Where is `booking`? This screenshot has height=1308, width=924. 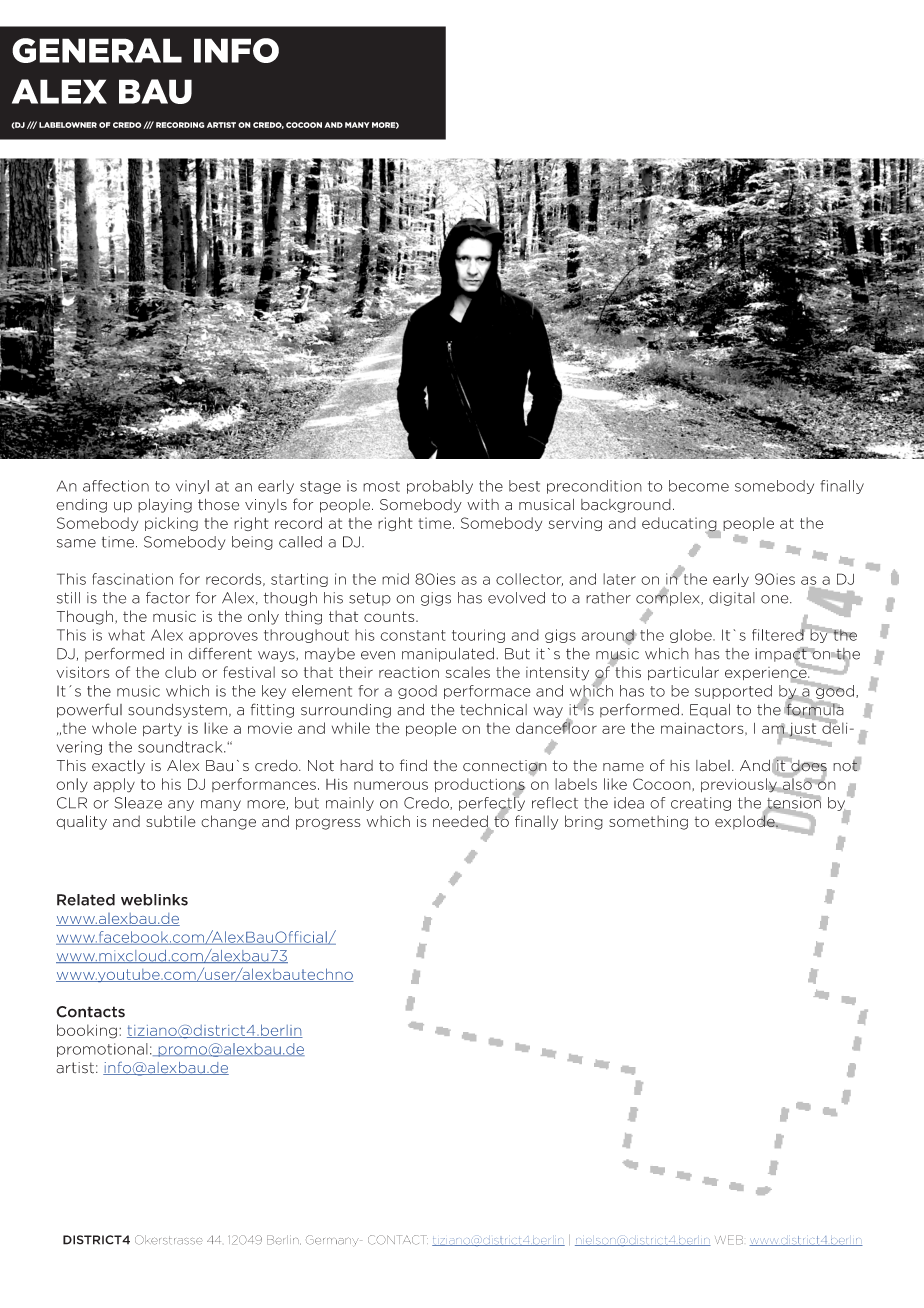
booking is located at coordinates (87, 1031).
